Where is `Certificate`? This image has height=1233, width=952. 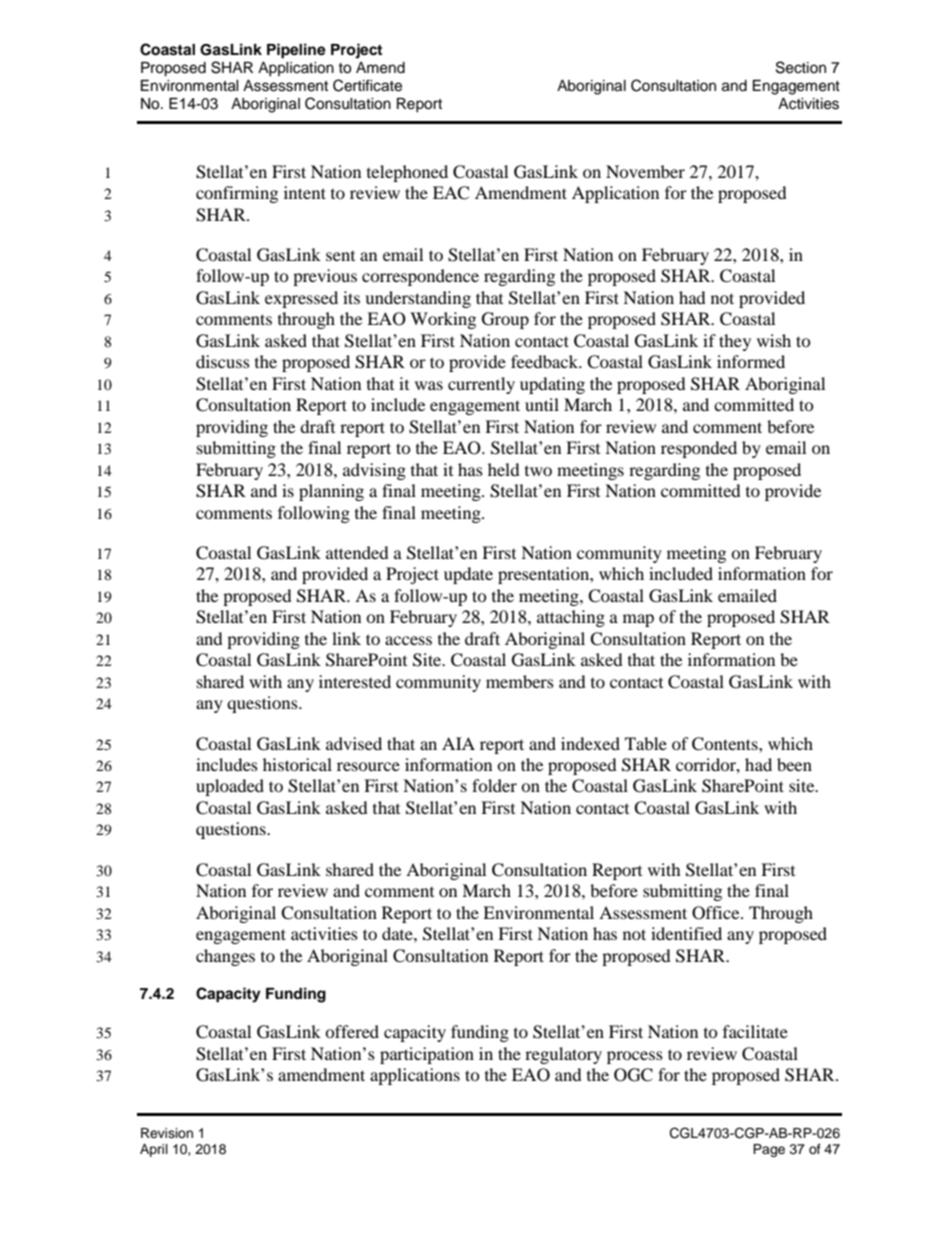
Certificate is located at coordinates (367, 85).
